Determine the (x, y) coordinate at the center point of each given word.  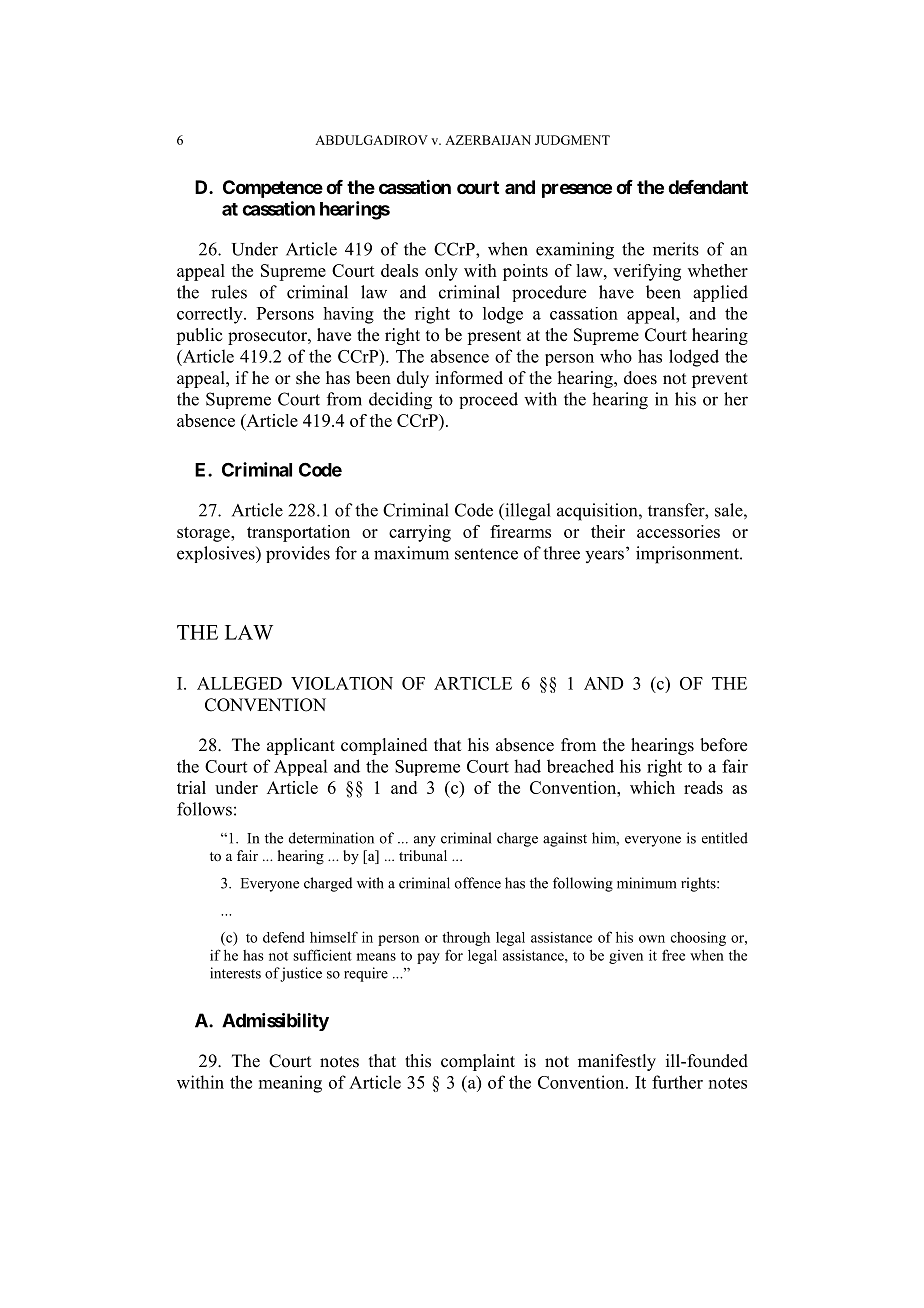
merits (676, 249)
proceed (488, 400)
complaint (478, 1062)
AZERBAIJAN (488, 140)
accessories (678, 531)
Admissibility (275, 1022)
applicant (301, 746)
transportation (298, 533)
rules (229, 292)
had (527, 766)
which (652, 787)
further (677, 1082)
